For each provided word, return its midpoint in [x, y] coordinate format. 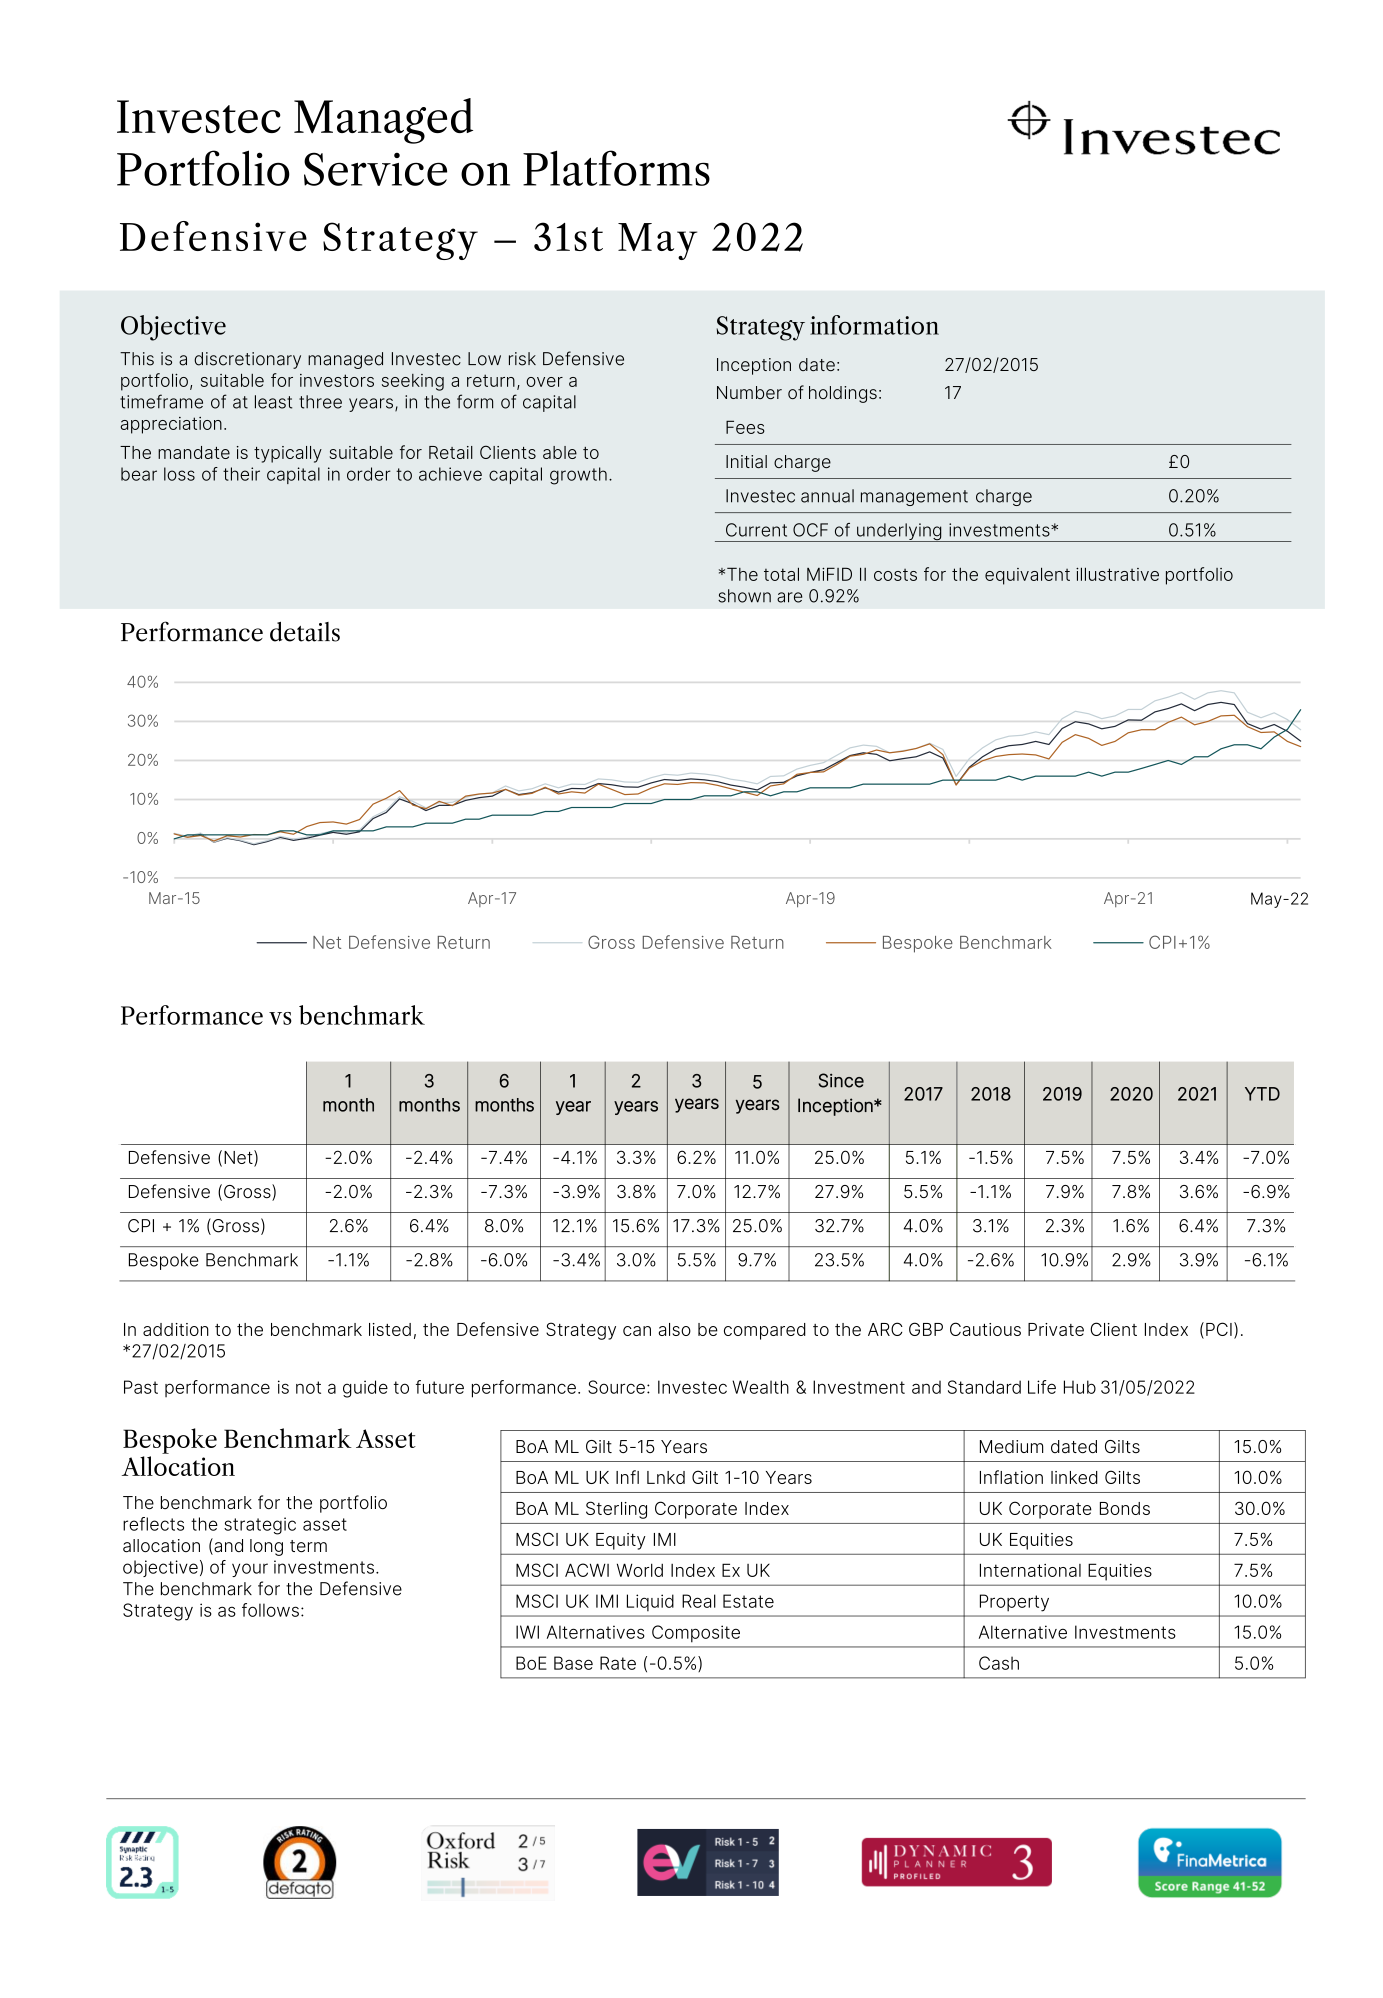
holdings [843, 394]
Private [1056, 1329]
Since [841, 1080]
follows [270, 1610]
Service [375, 169]
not [308, 1387]
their [241, 474]
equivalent [1027, 576]
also [674, 1329]
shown [744, 596]
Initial [746, 461]
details [305, 632]
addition [176, 1329]
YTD [1262, 1094]
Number [749, 392]
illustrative [1117, 574]
